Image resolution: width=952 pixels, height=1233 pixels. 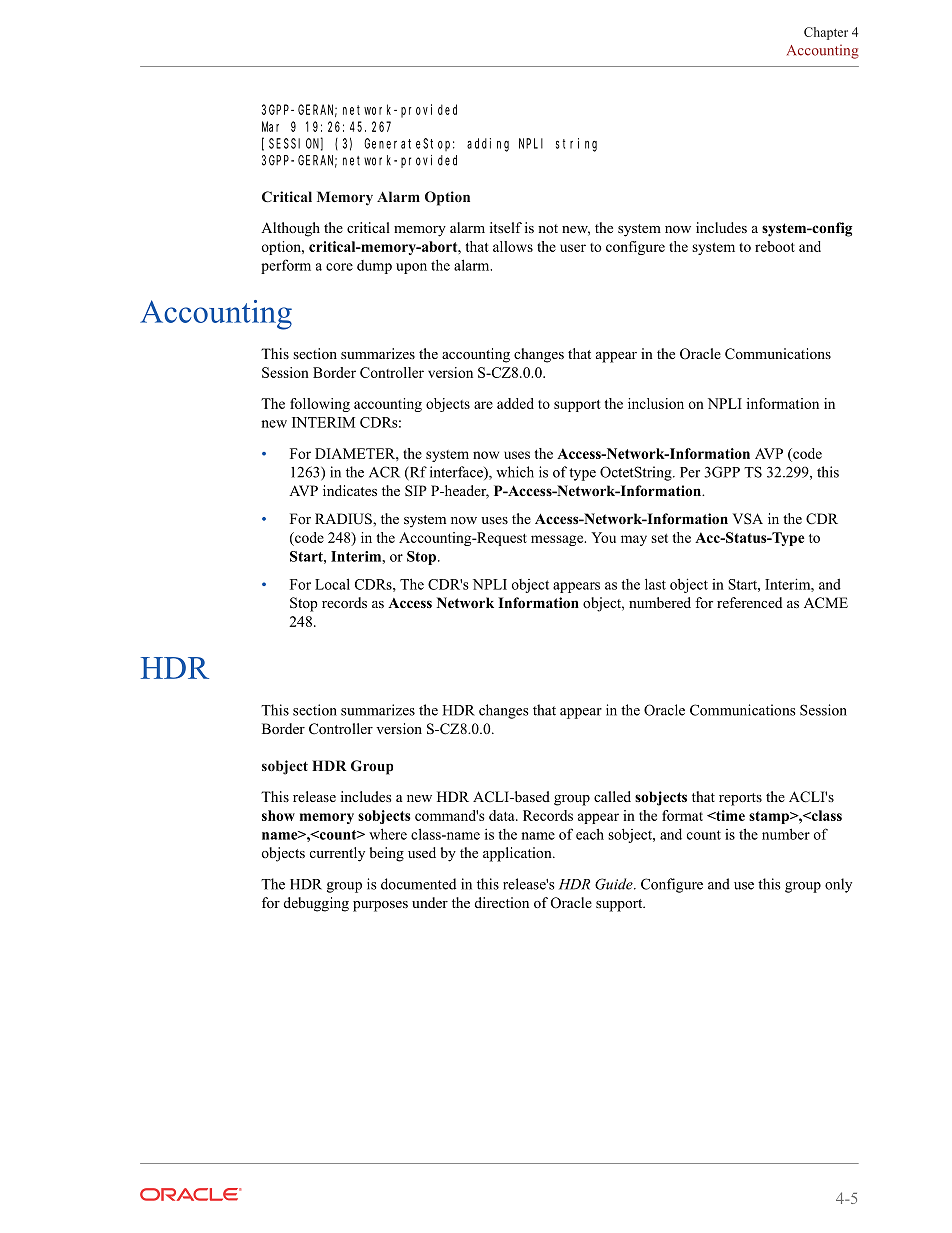 What do you see at coordinates (775, 246) in the screenshot?
I see `reboot` at bounding box center [775, 246].
